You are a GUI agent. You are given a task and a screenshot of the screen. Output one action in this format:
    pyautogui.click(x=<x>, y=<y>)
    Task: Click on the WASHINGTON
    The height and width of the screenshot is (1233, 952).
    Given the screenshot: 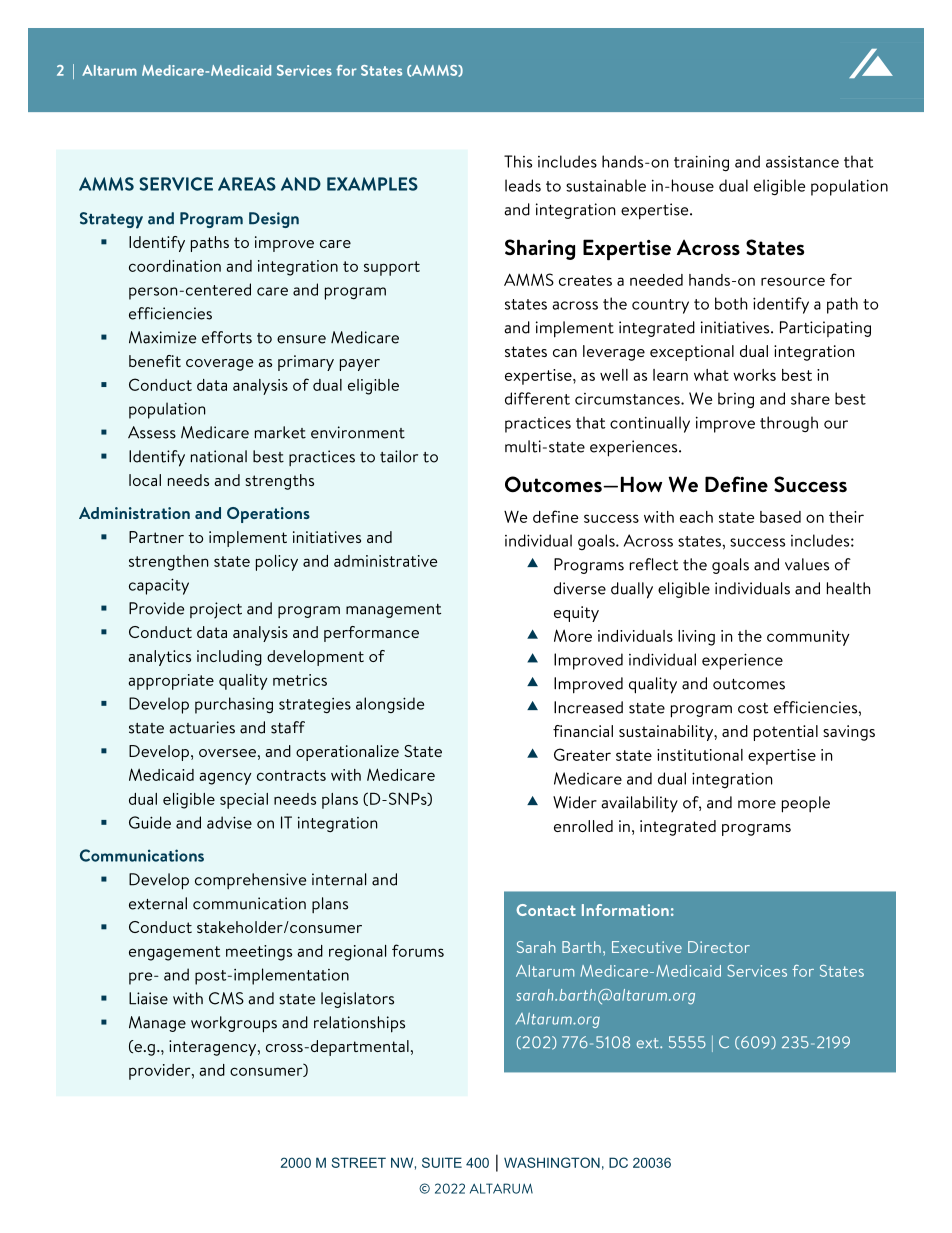 What is the action you would take?
    pyautogui.click(x=552, y=1162)
